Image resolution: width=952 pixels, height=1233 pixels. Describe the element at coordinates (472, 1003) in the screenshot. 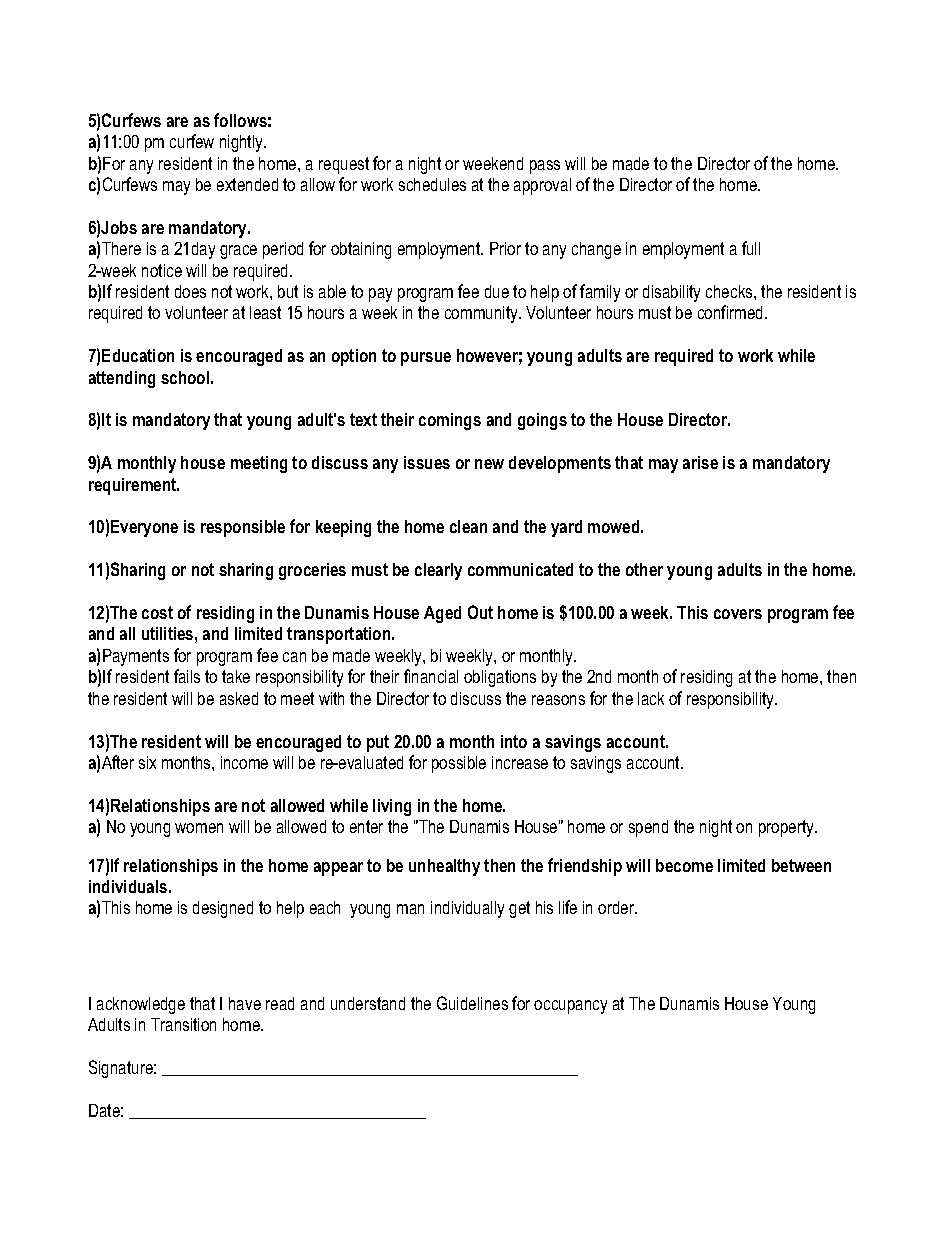

I see `Guidelines` at that location.
